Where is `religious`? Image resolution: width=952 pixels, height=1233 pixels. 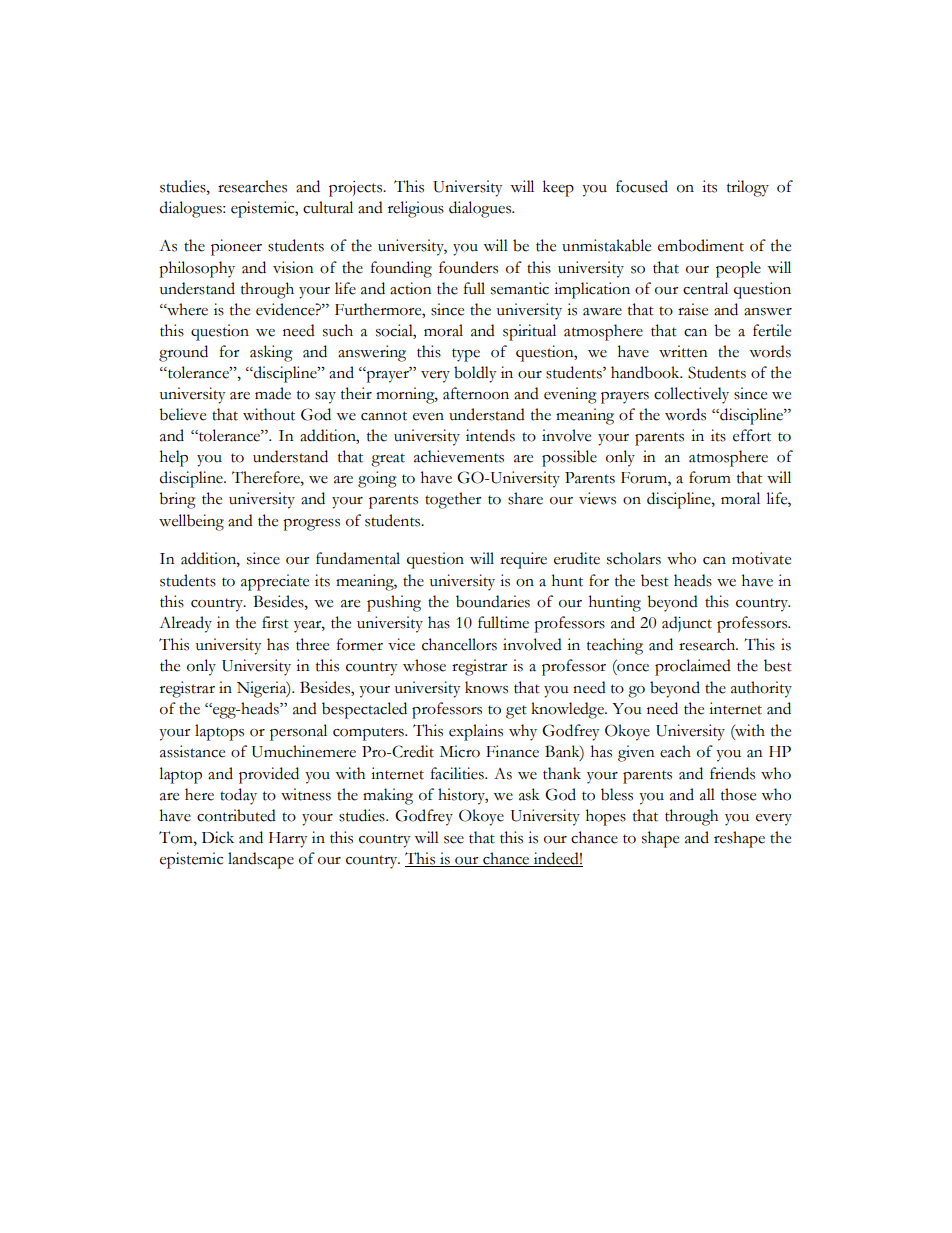 religious is located at coordinates (416, 209).
